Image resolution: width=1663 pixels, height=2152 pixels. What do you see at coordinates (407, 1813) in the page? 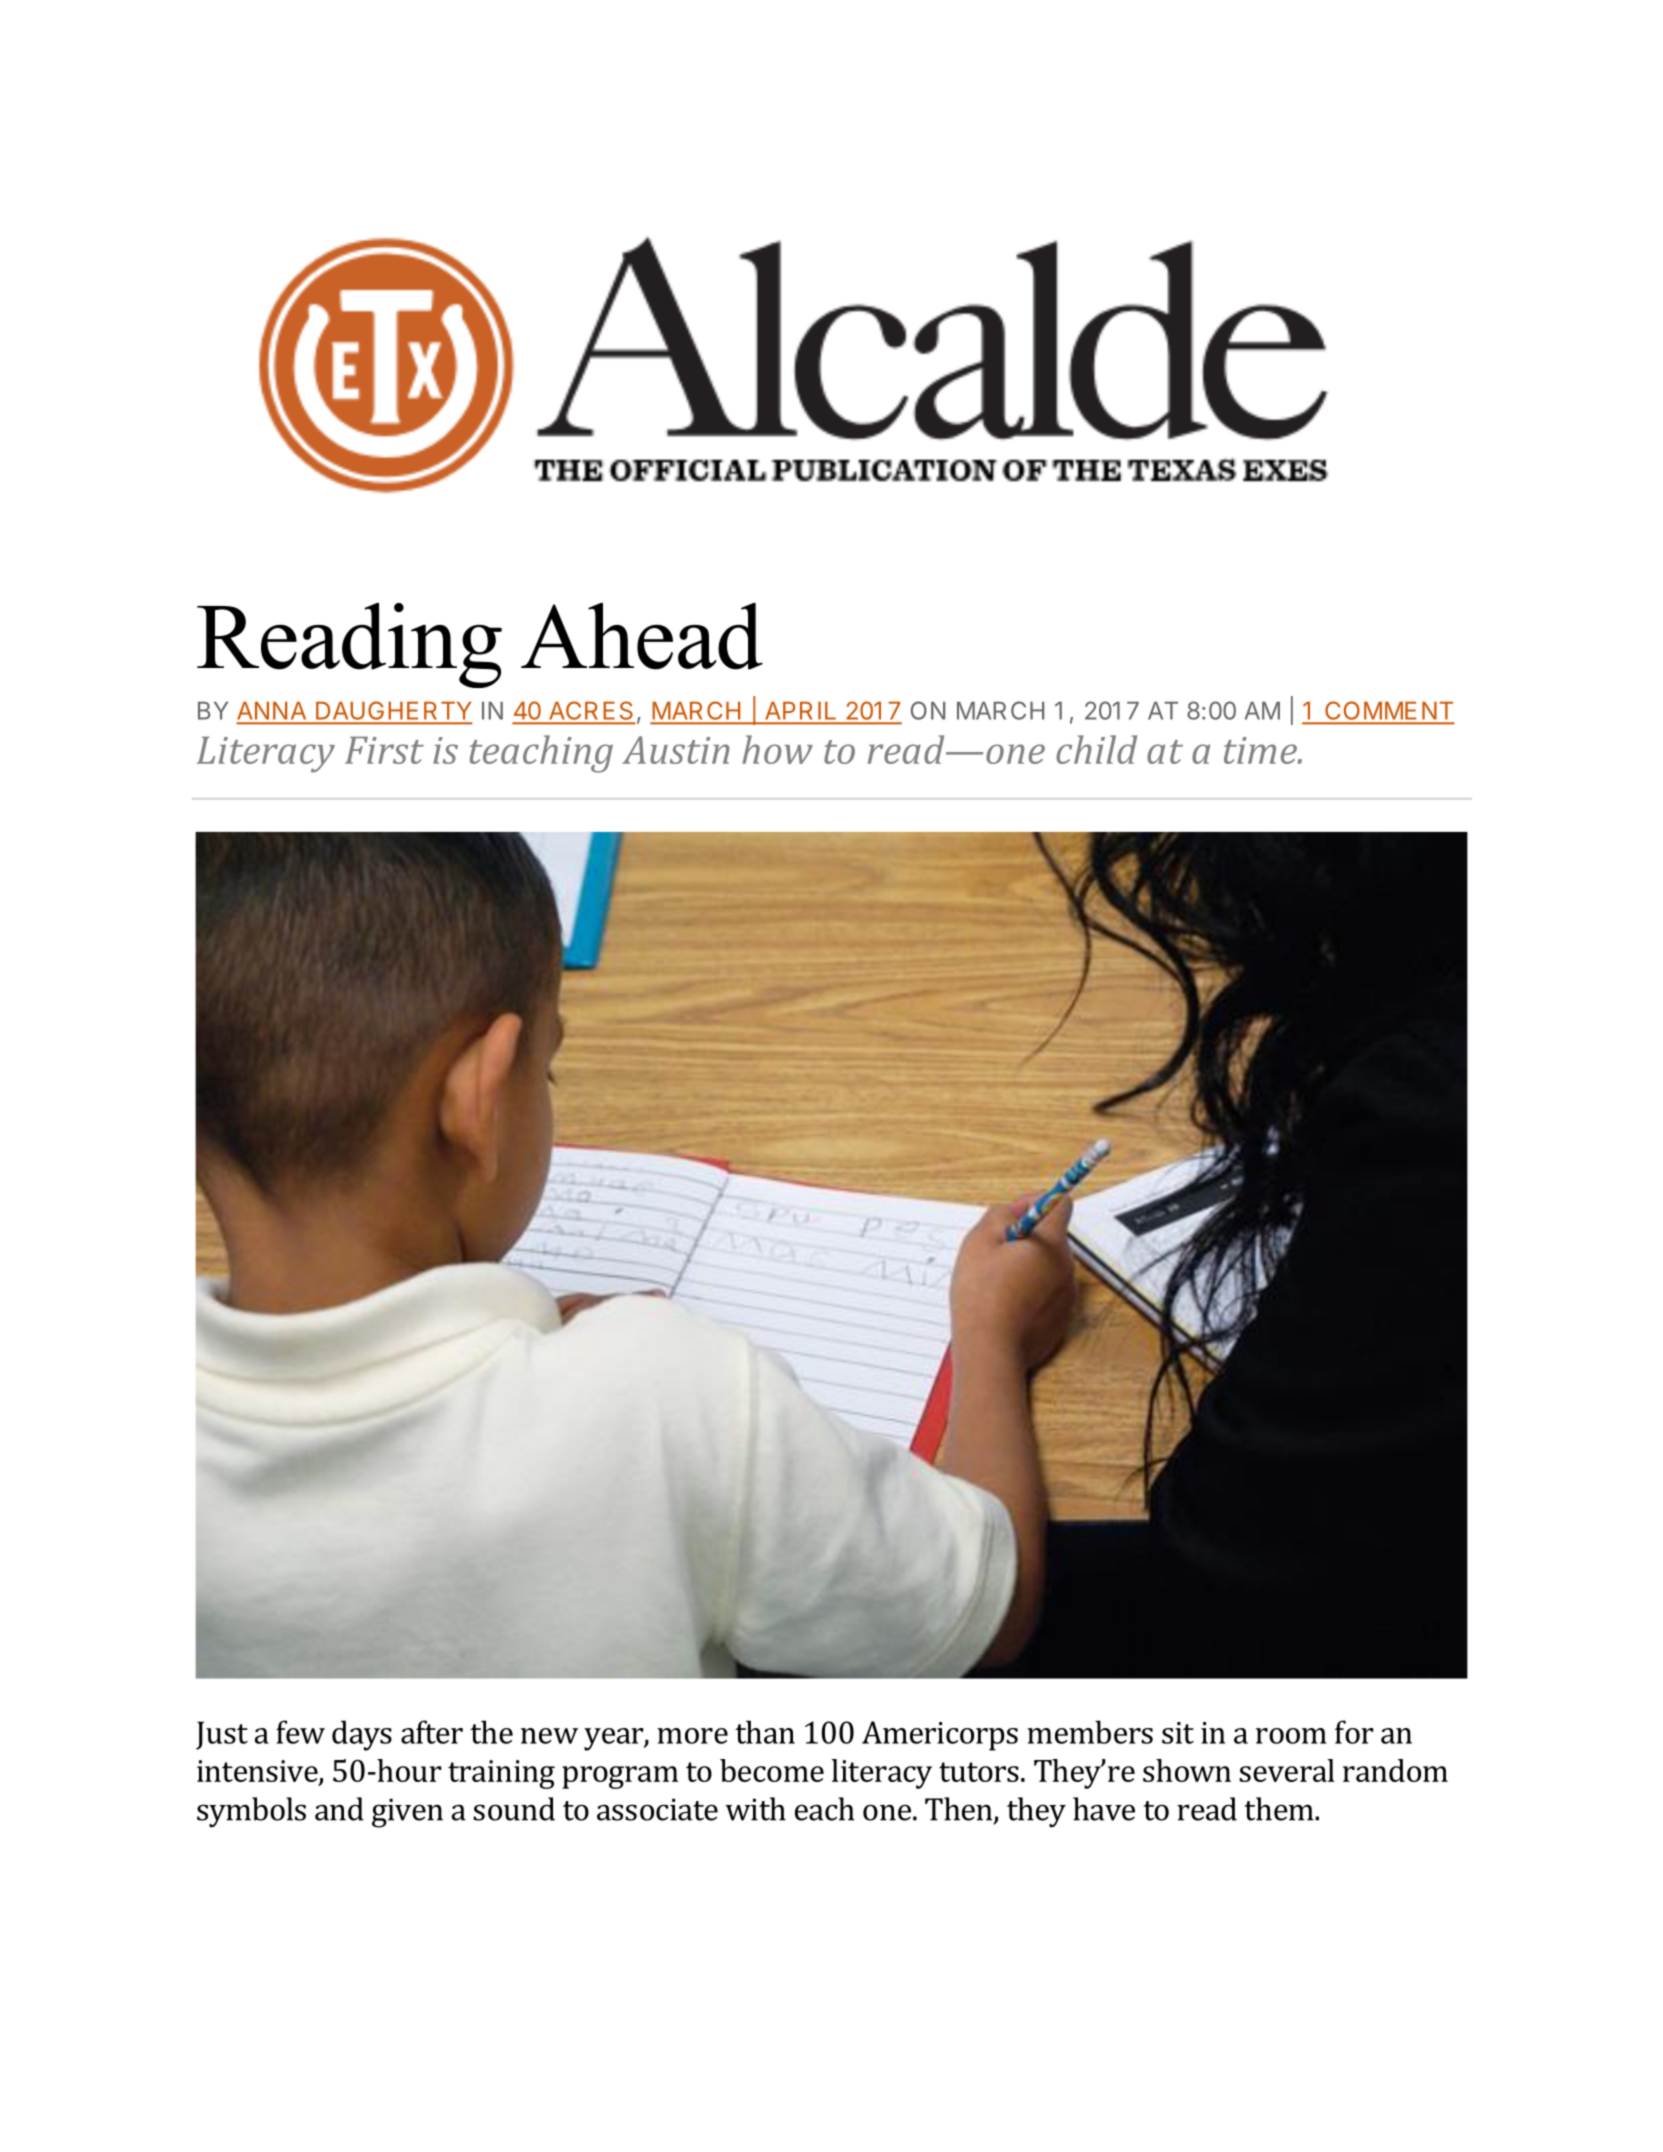
I see `given` at bounding box center [407, 1813].
